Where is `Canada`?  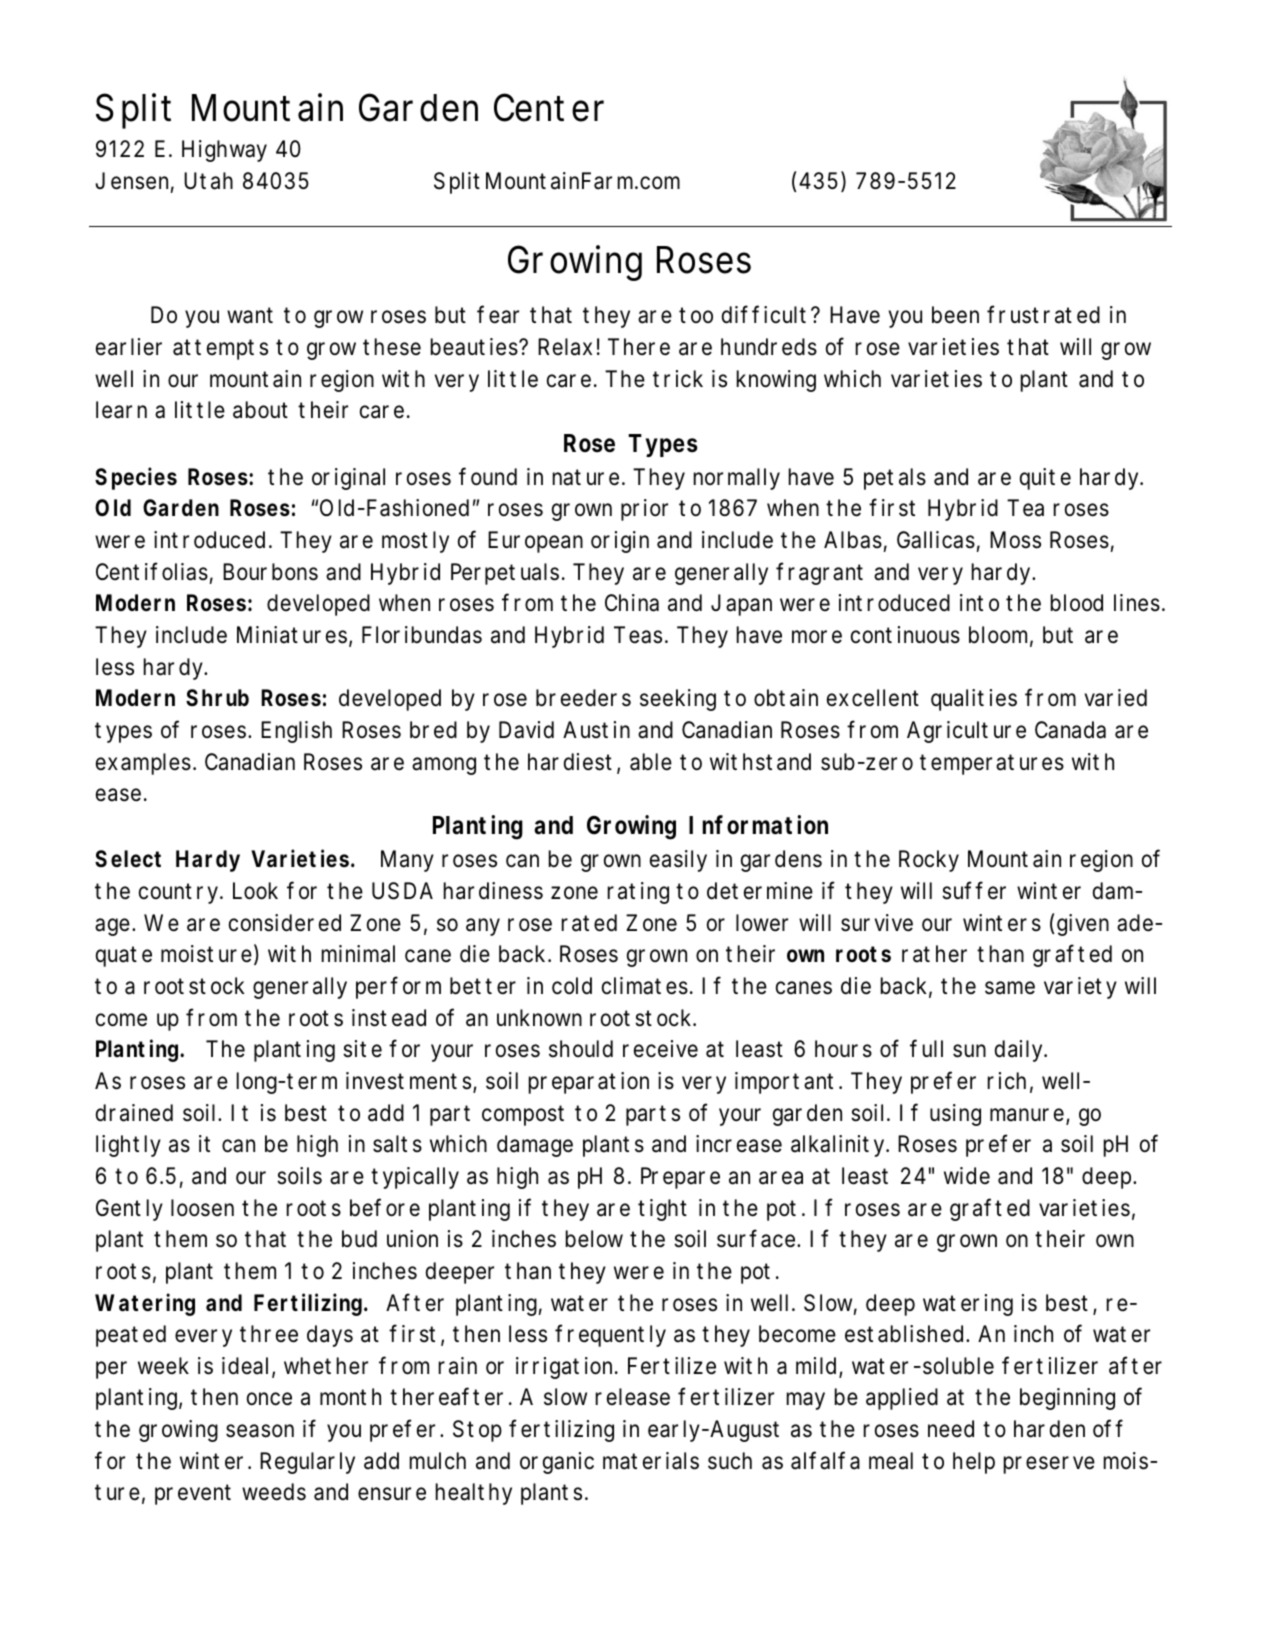
Canada is located at coordinates (1070, 730).
